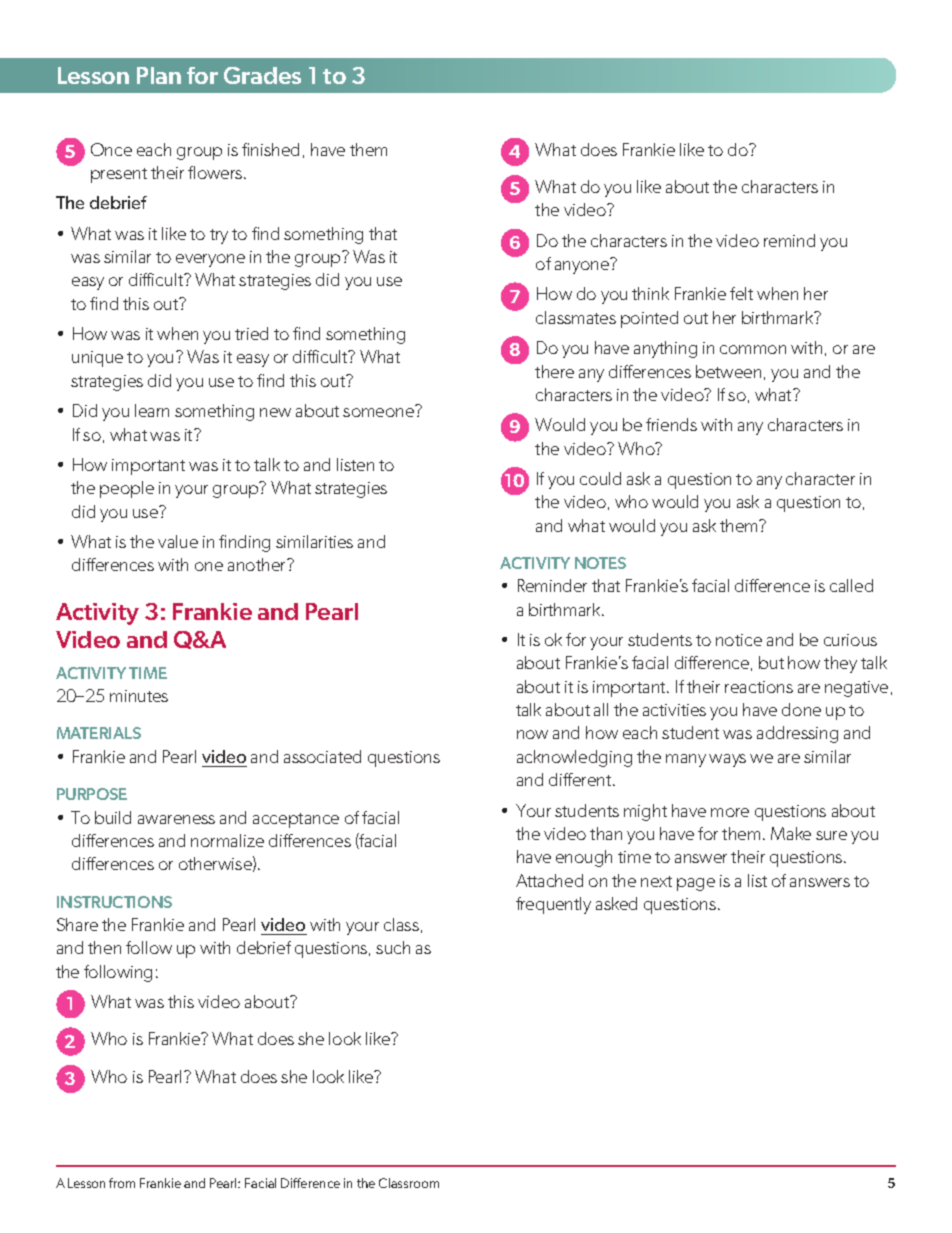 Image resolution: width=952 pixels, height=1233 pixels. What do you see at coordinates (616, 903) in the page?
I see `asked` at bounding box center [616, 903].
